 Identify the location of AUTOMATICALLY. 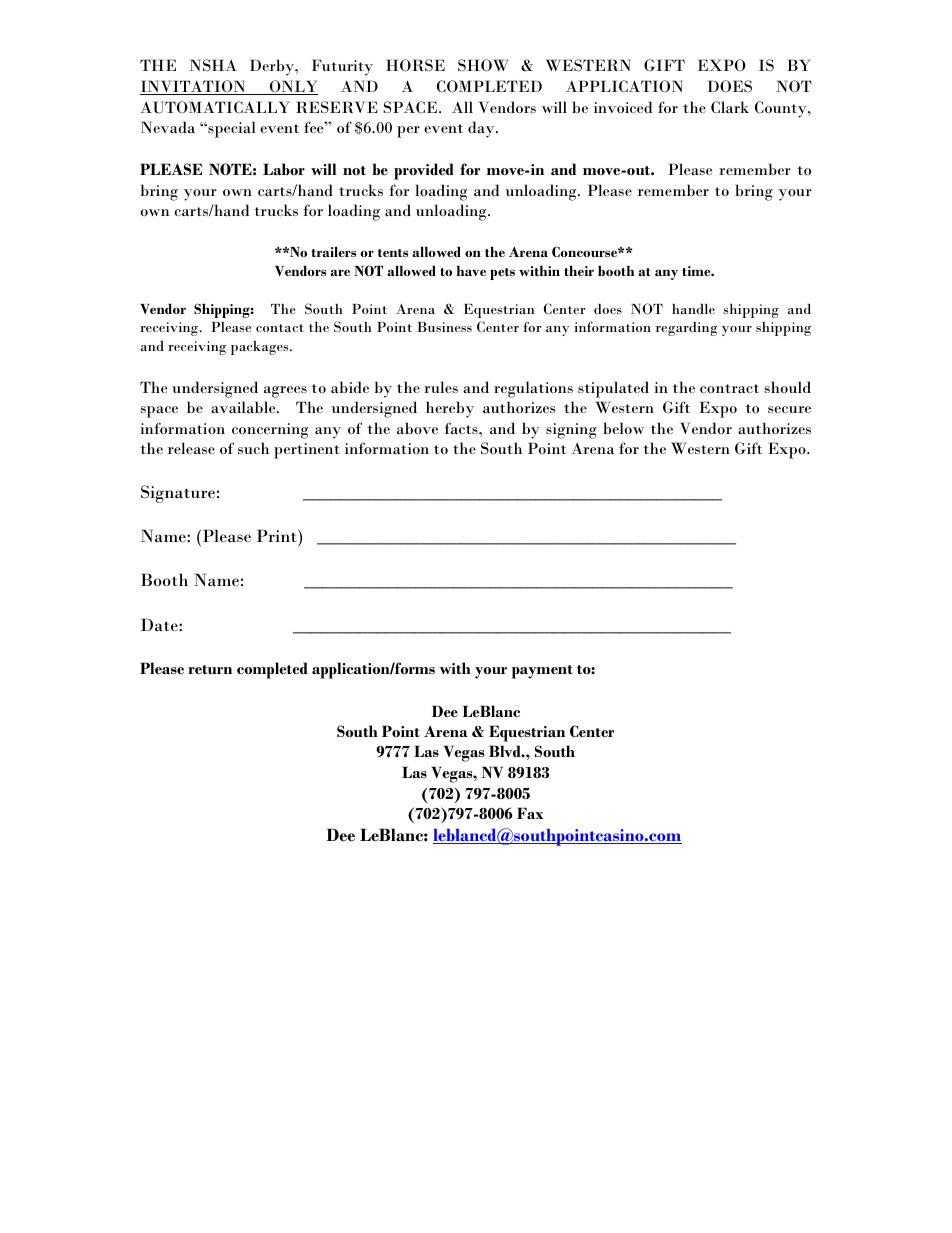
(215, 107).
